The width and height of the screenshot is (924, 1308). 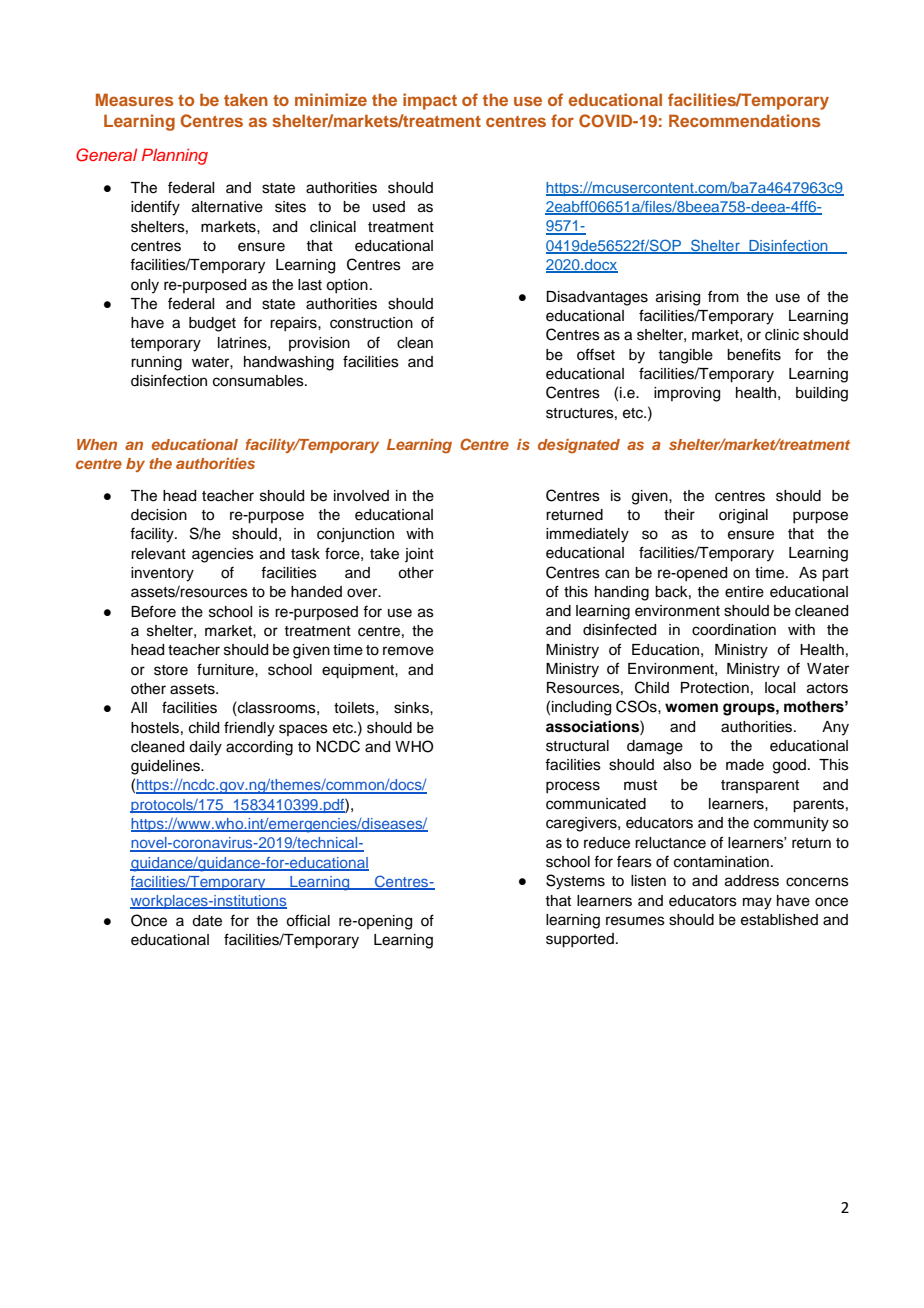 What do you see at coordinates (754, 354) in the screenshot?
I see `benefits` at bounding box center [754, 354].
